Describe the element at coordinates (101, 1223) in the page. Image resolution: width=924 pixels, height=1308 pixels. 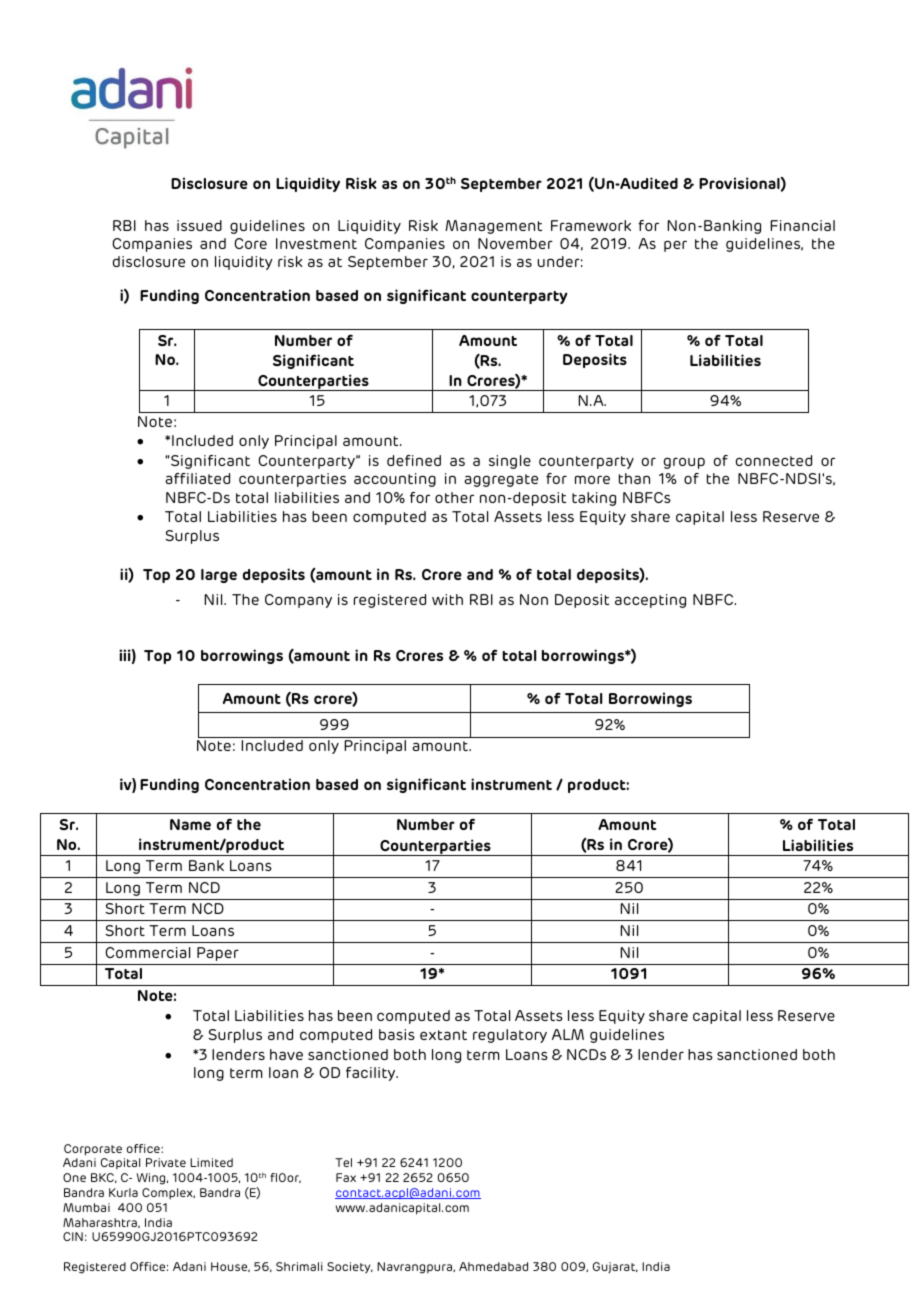
I see `Maharashtra` at that location.
